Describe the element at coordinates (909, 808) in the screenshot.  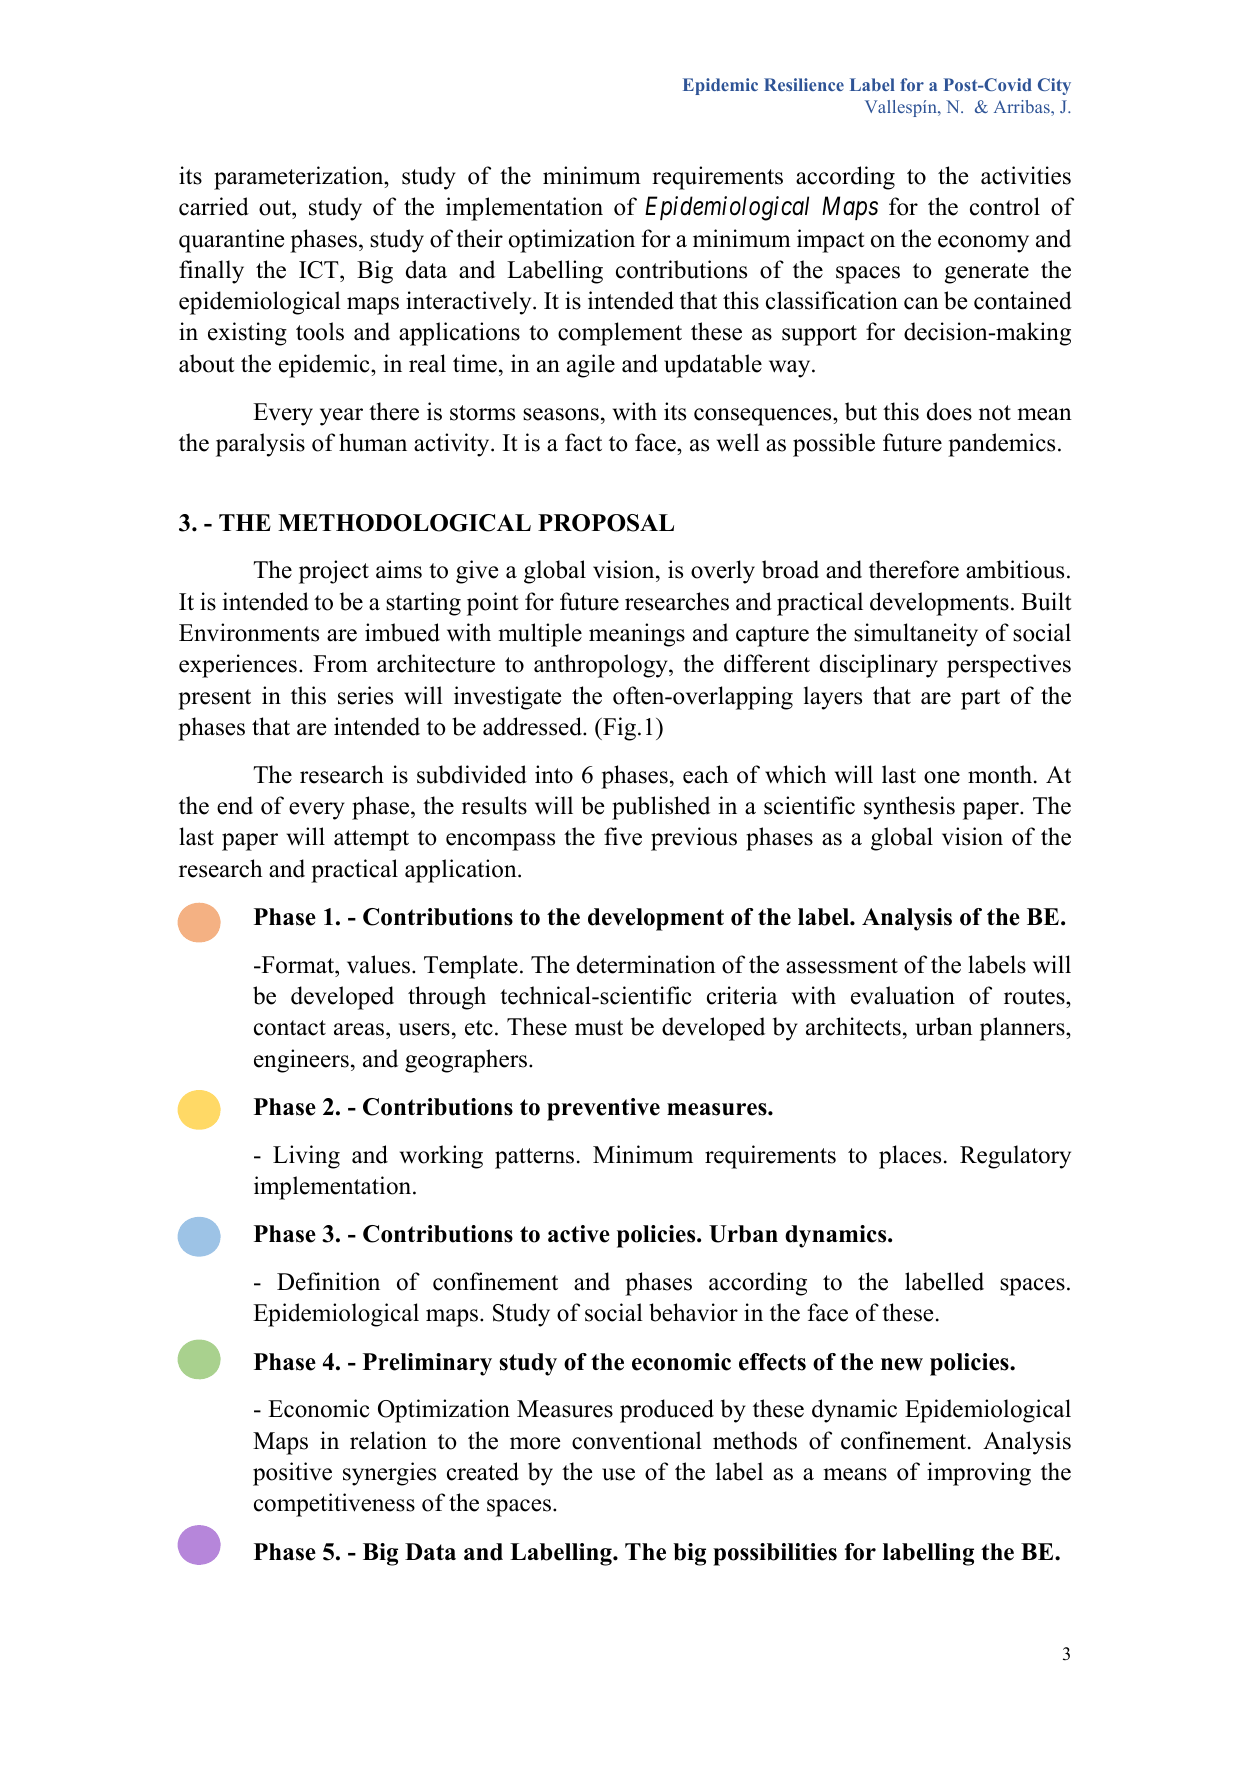
I see `synthesis` at that location.
